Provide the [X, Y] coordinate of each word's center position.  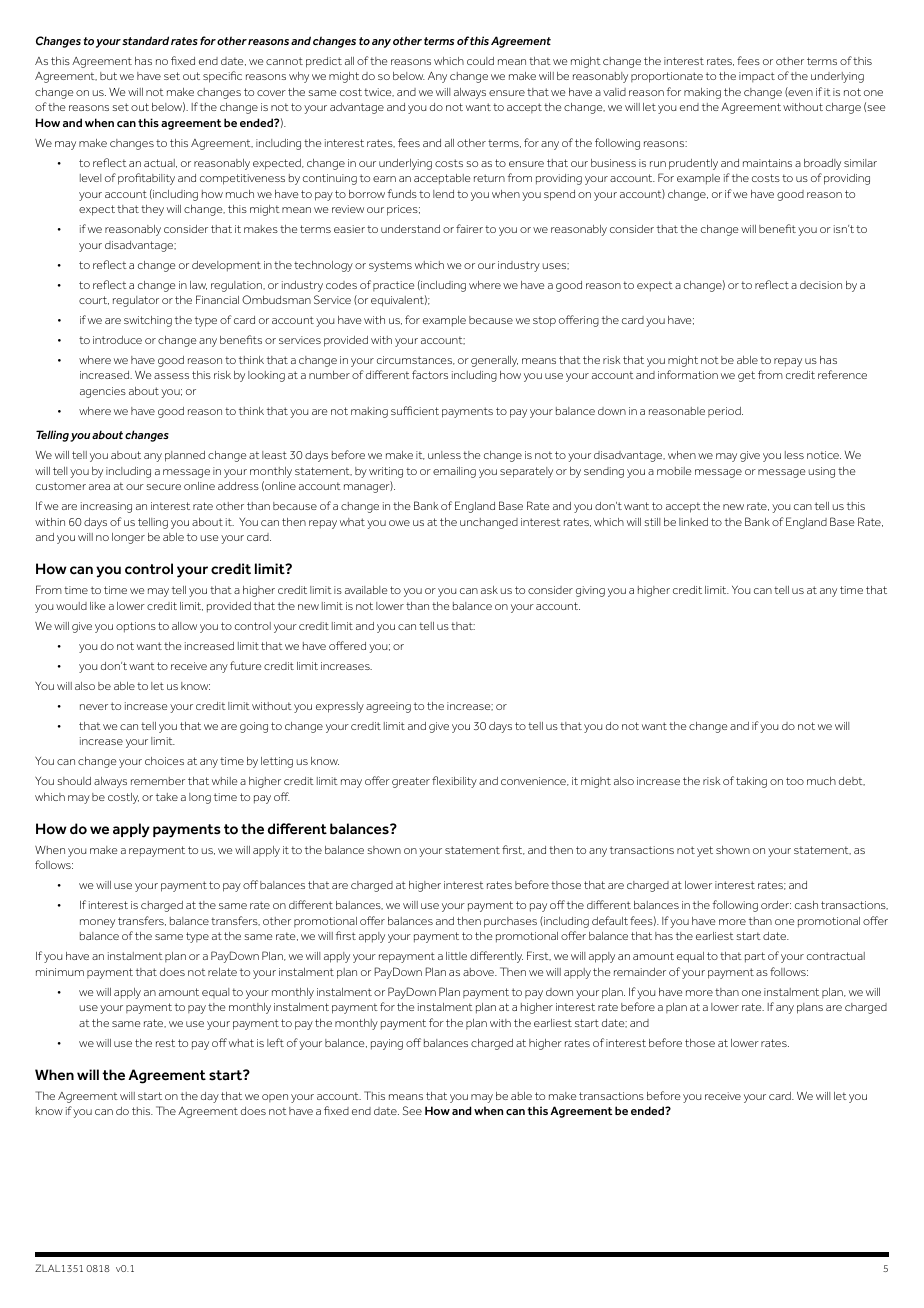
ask [489, 590]
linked [693, 522]
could [480, 61]
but [108, 76]
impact [757, 77]
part [755, 957]
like [97, 606]
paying [387, 1044]
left [275, 1042]
